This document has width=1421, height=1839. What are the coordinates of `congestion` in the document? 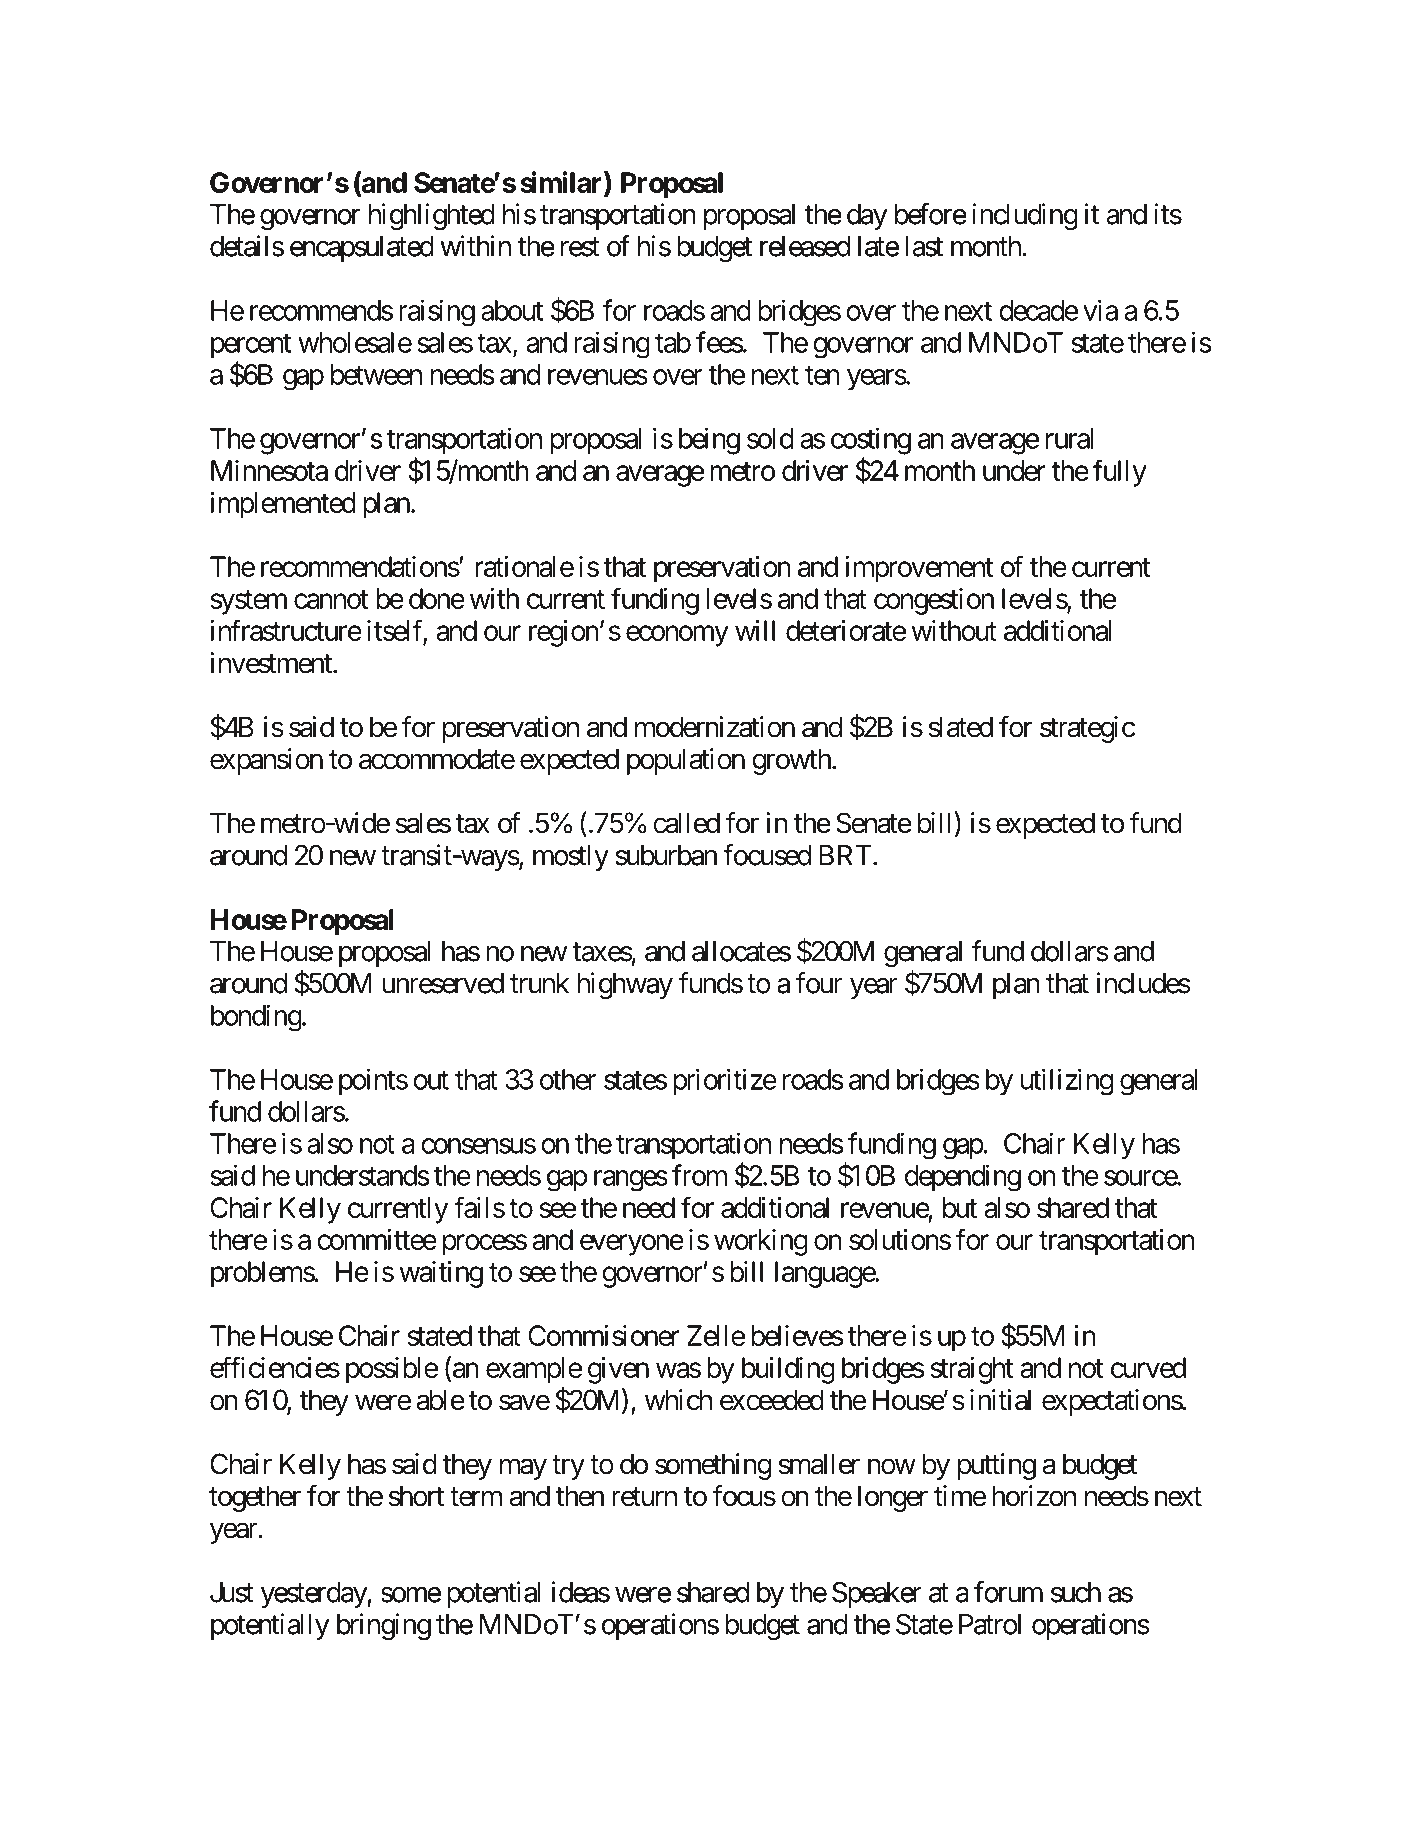 It's located at (934, 601).
